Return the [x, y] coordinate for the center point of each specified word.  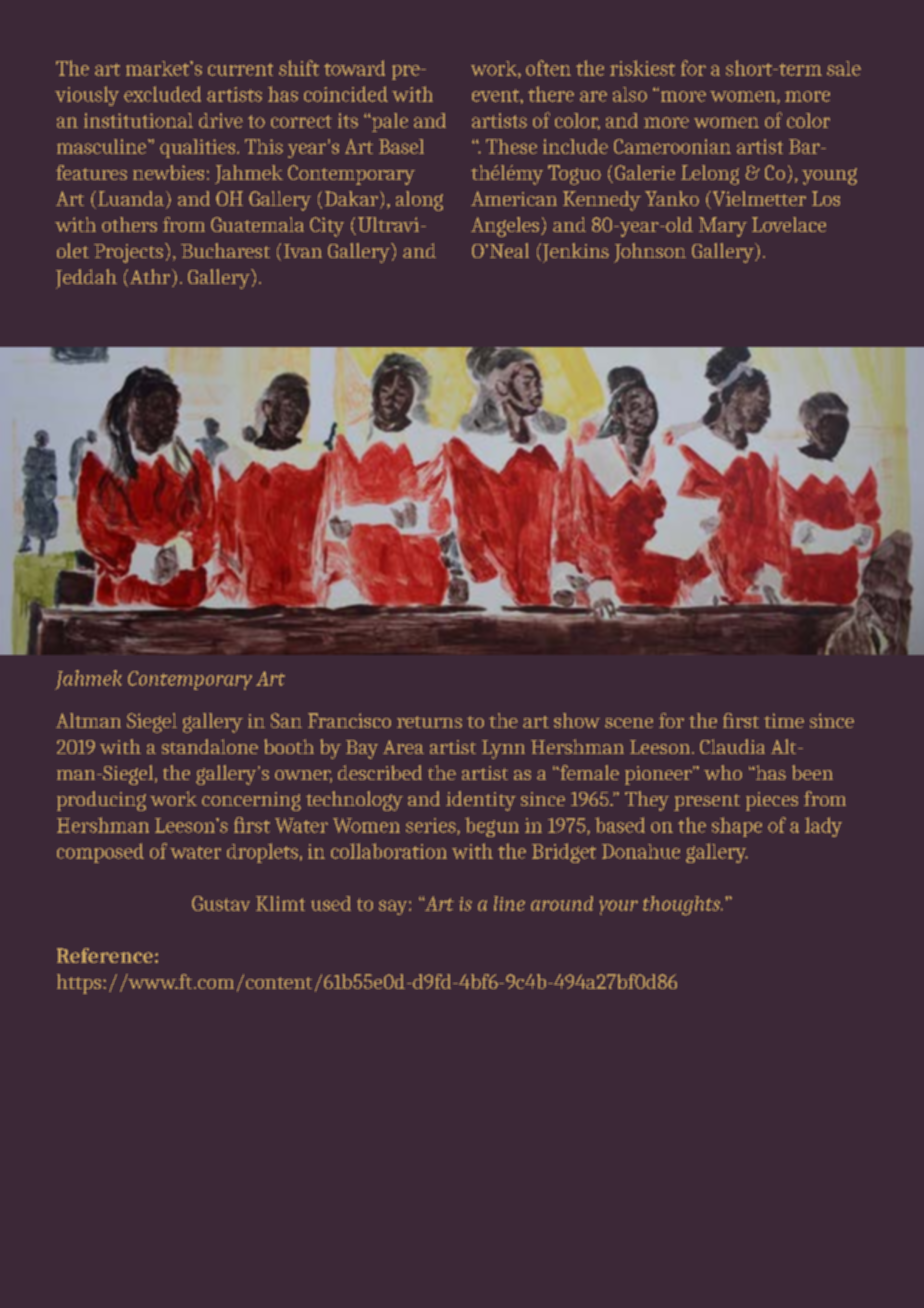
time [784, 720]
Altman [88, 720]
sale [844, 68]
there [551, 94]
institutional [138, 120]
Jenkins [574, 253]
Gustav [221, 903]
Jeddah [86, 279]
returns [429, 722]
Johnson [650, 253]
